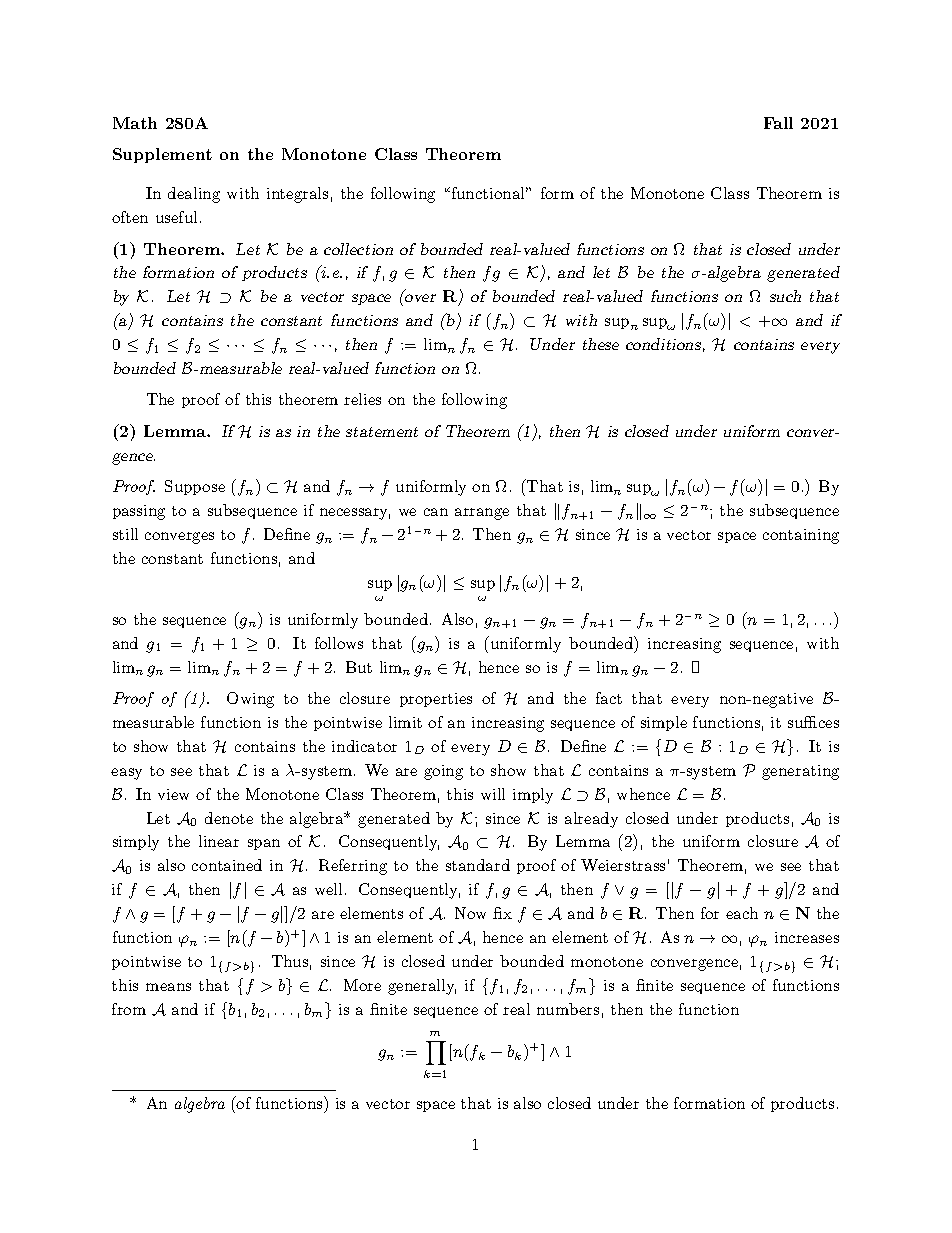  Describe the element at coordinates (601, 344) in the document. I see `these` at that location.
